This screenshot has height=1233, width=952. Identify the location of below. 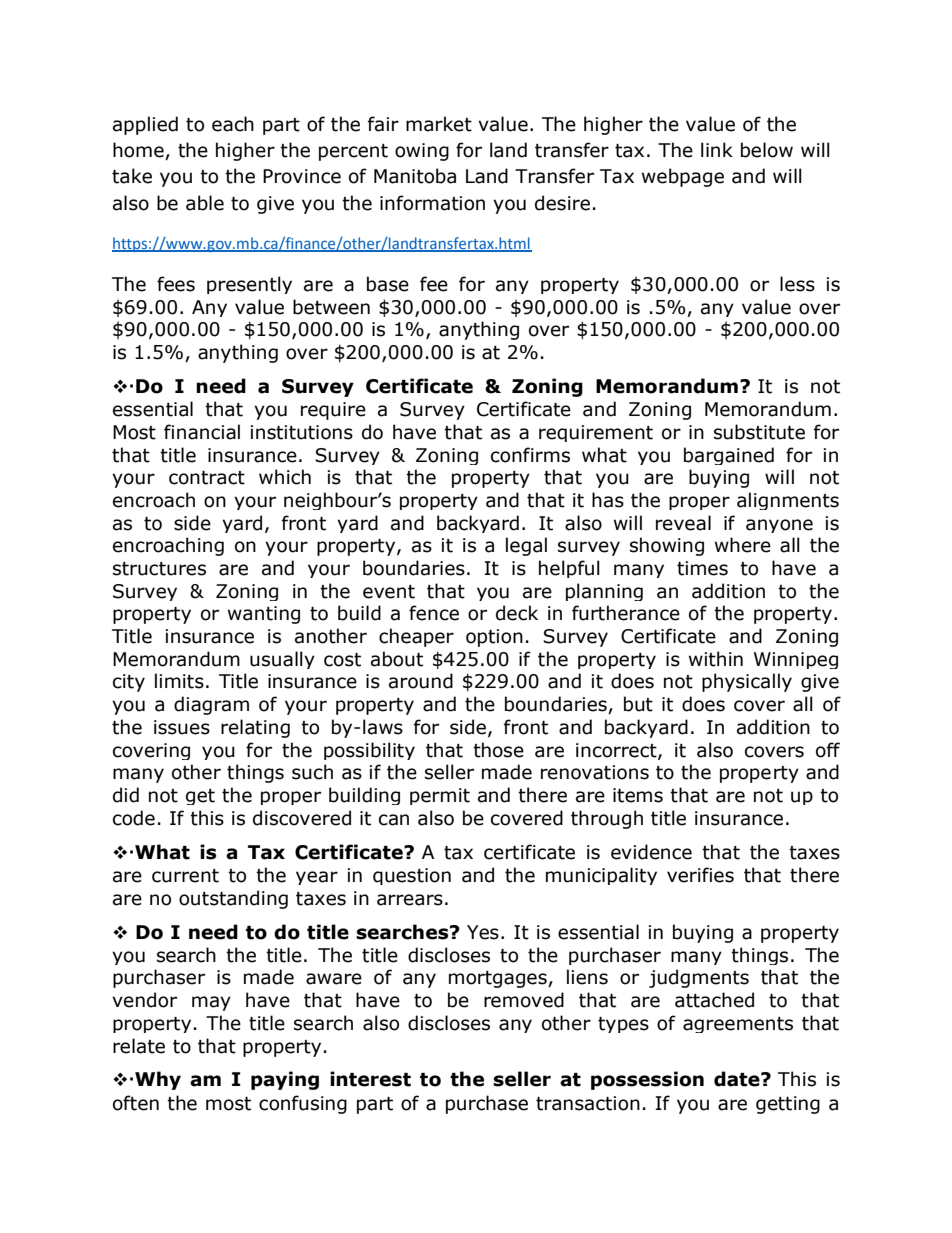
(767, 150).
